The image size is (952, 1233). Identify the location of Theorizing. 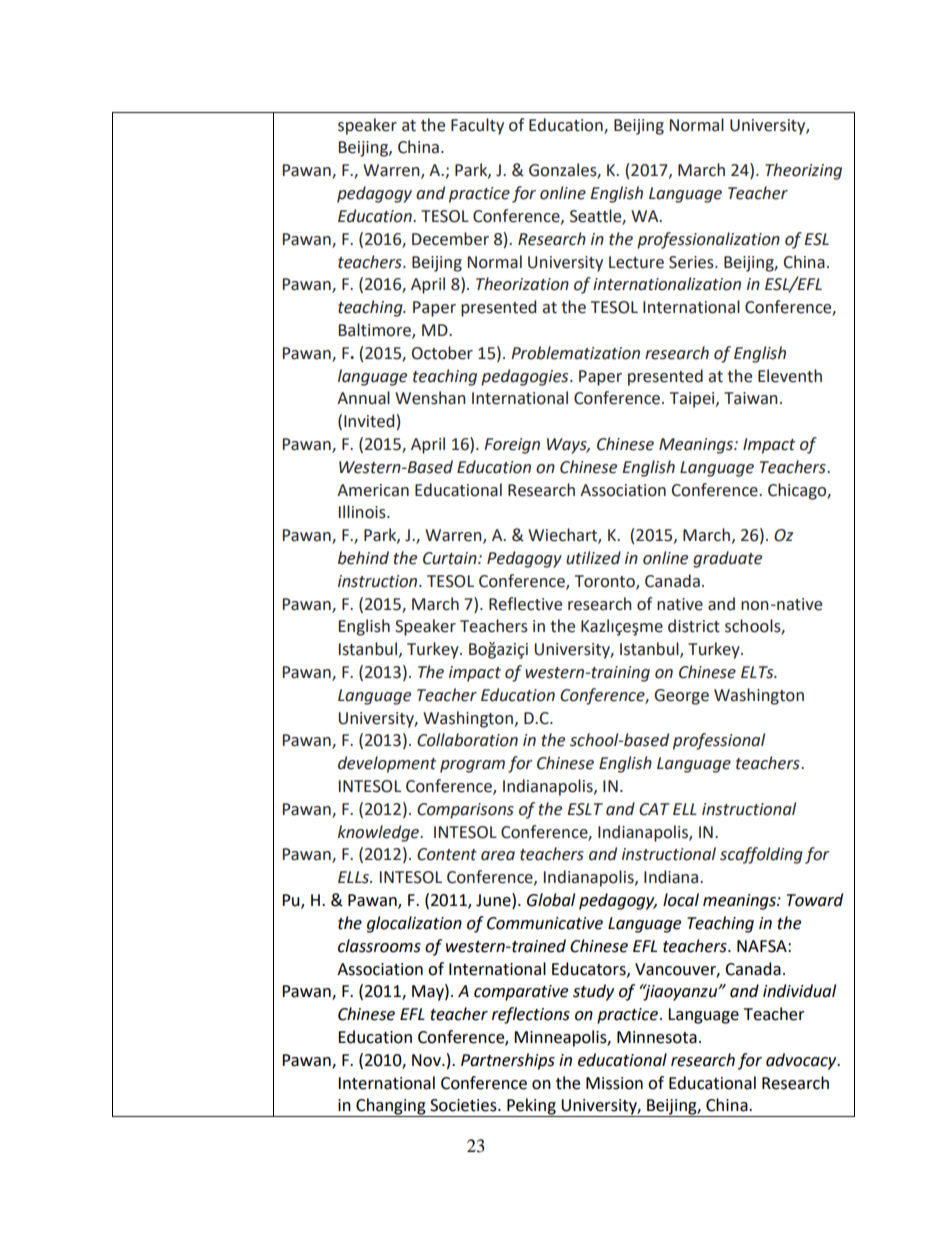
(803, 171).
